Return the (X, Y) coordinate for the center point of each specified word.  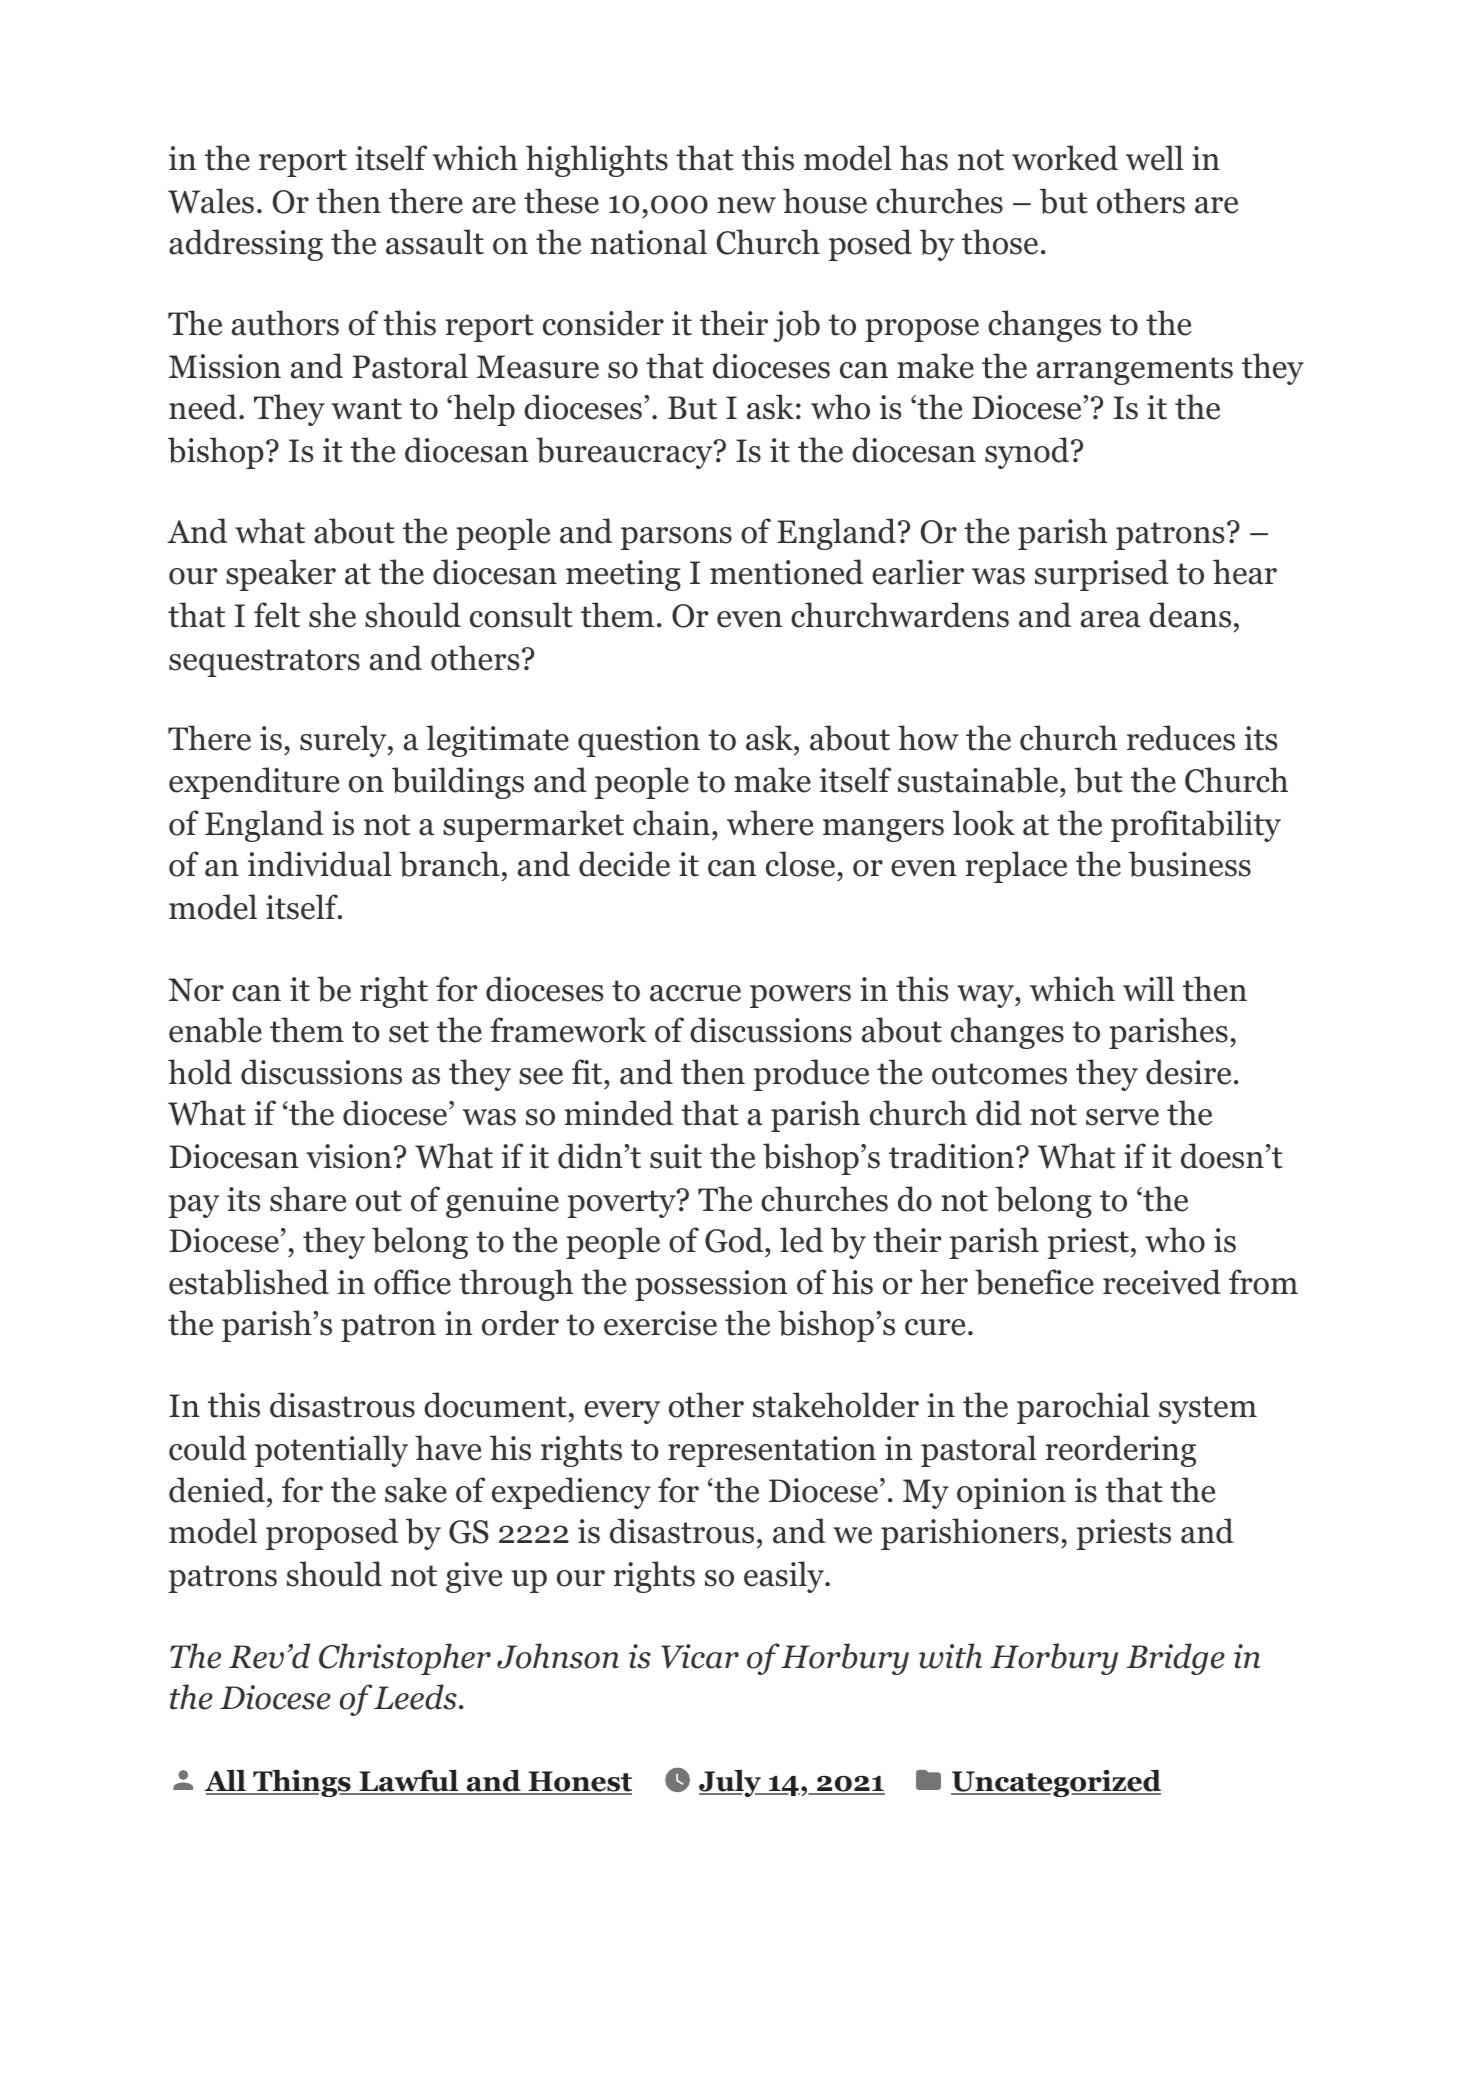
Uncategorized (1056, 1783)
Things (302, 1783)
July (731, 1783)
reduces (1181, 738)
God (735, 1240)
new (747, 205)
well (1154, 158)
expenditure (254, 783)
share (308, 1199)
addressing (246, 245)
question (639, 741)
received (1162, 1282)
